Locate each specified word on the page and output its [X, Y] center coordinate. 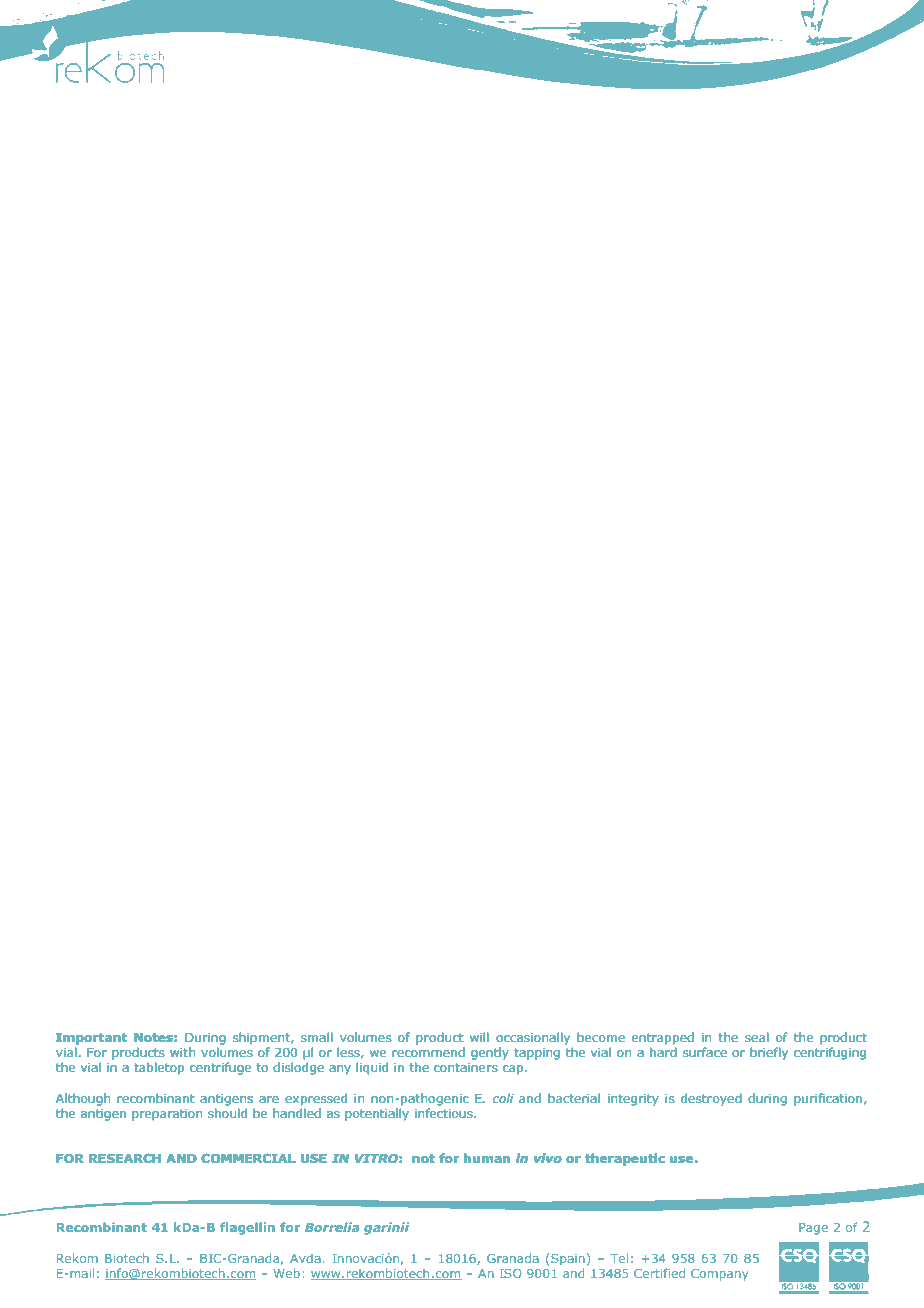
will [479, 1037]
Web [287, 1273]
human [487, 1158]
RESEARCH [125, 1158]
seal [757, 1037]
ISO [510, 1273]
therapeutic [625, 1159]
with [182, 1052]
